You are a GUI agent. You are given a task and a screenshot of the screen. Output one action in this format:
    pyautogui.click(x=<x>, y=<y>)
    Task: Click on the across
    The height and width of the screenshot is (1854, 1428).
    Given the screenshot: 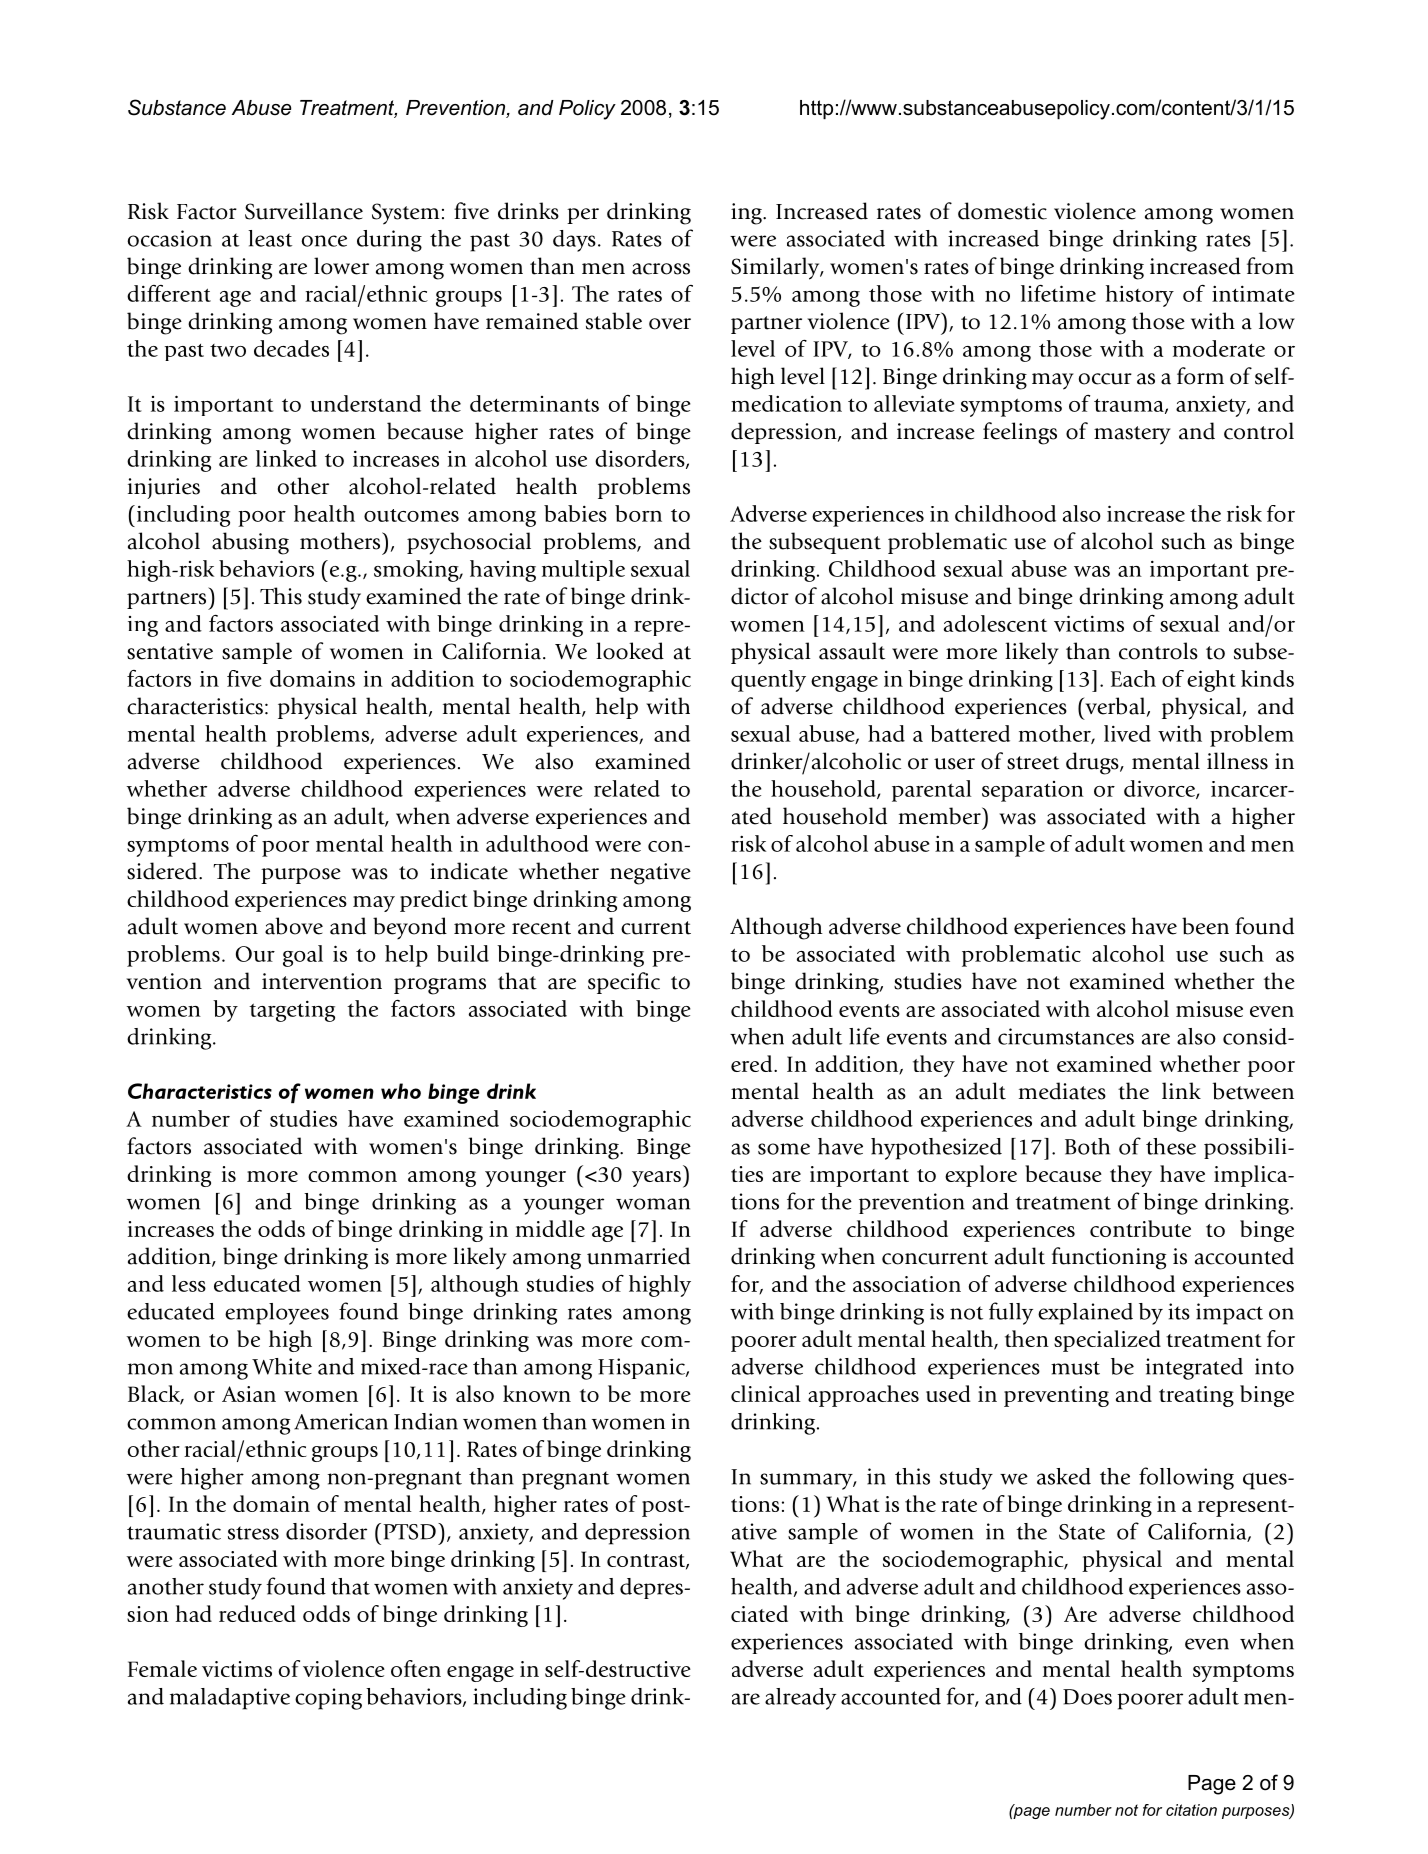 What is the action you would take?
    pyautogui.click(x=661, y=269)
